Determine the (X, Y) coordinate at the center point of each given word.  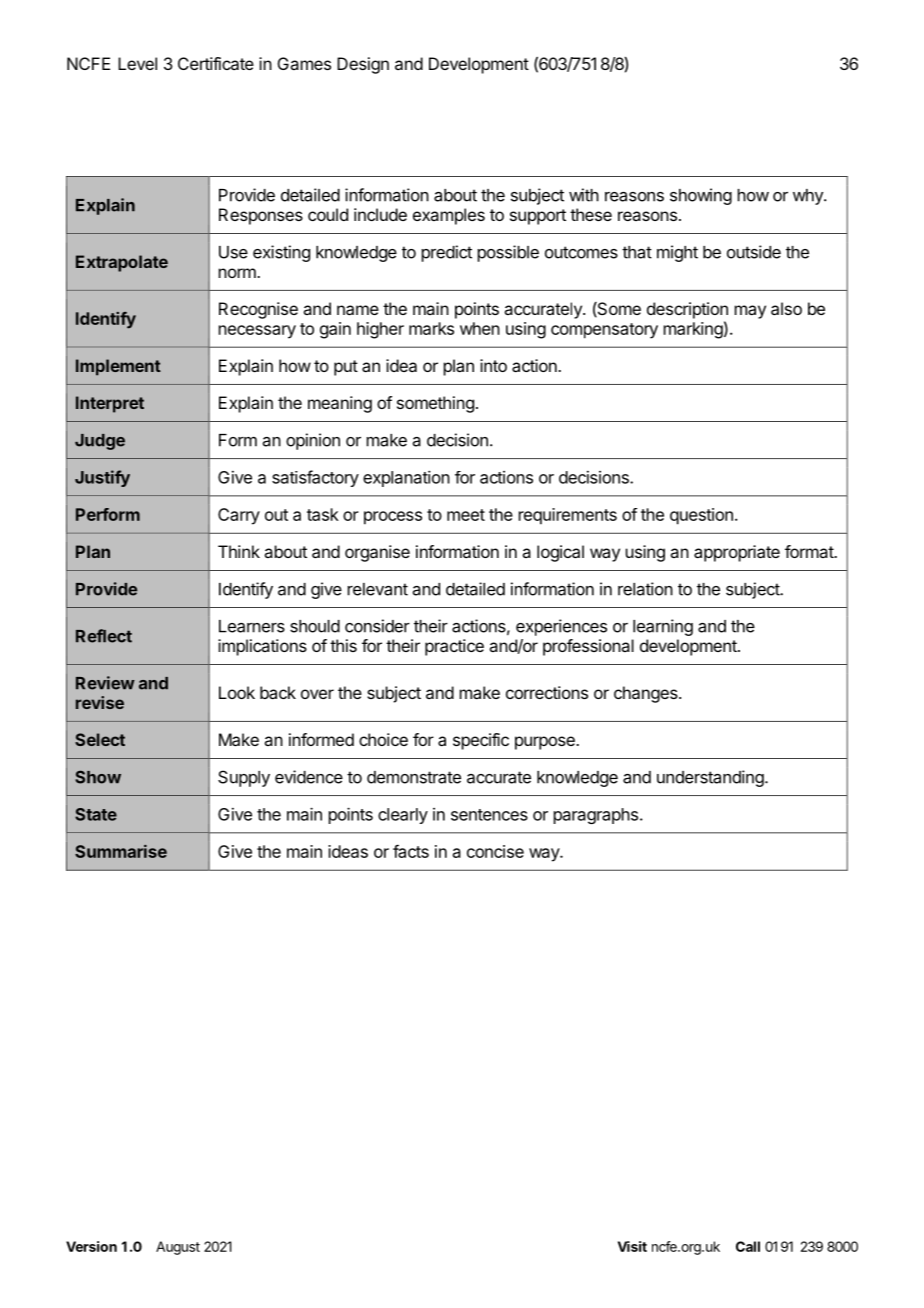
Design (363, 65)
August (178, 1248)
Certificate (216, 63)
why (809, 197)
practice (454, 647)
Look (237, 692)
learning (663, 627)
